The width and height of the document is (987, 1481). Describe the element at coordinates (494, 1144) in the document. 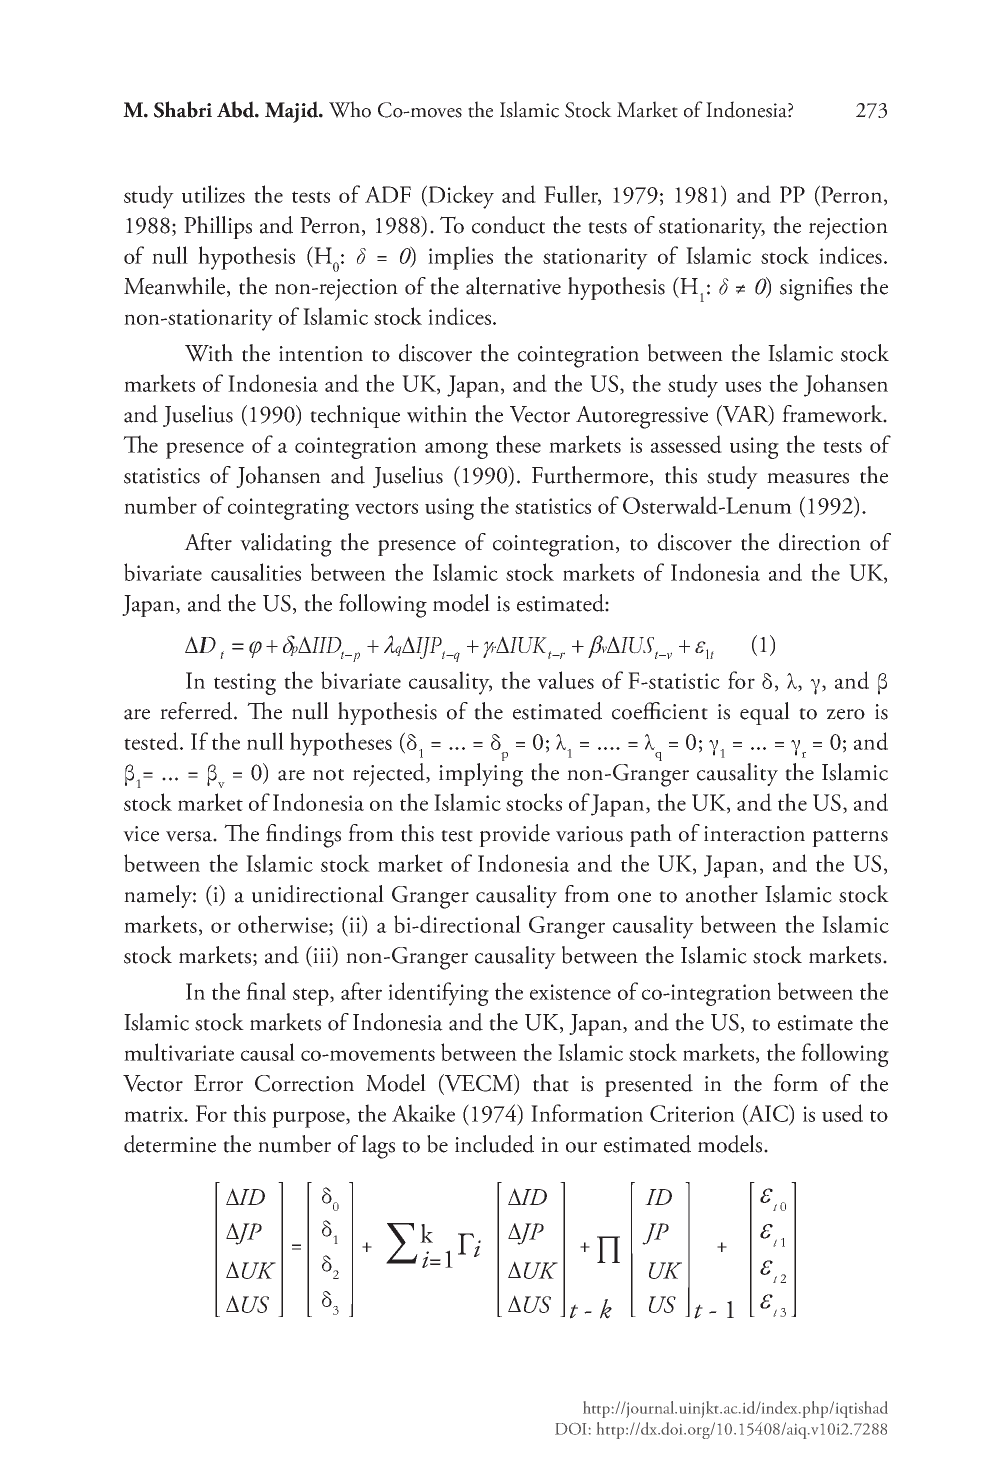

I see `included` at that location.
